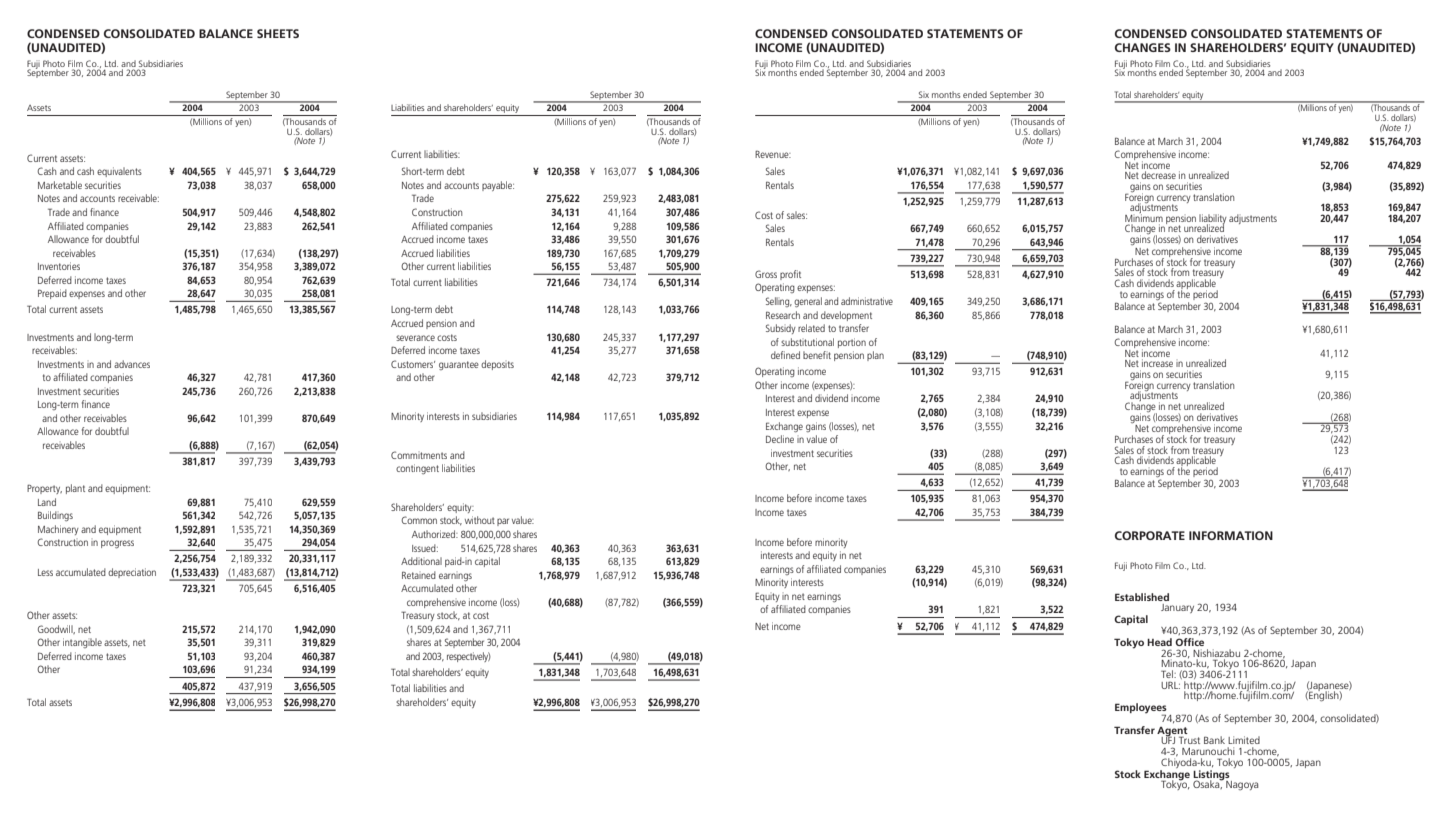  I want to click on Gross, so click(766, 274).
